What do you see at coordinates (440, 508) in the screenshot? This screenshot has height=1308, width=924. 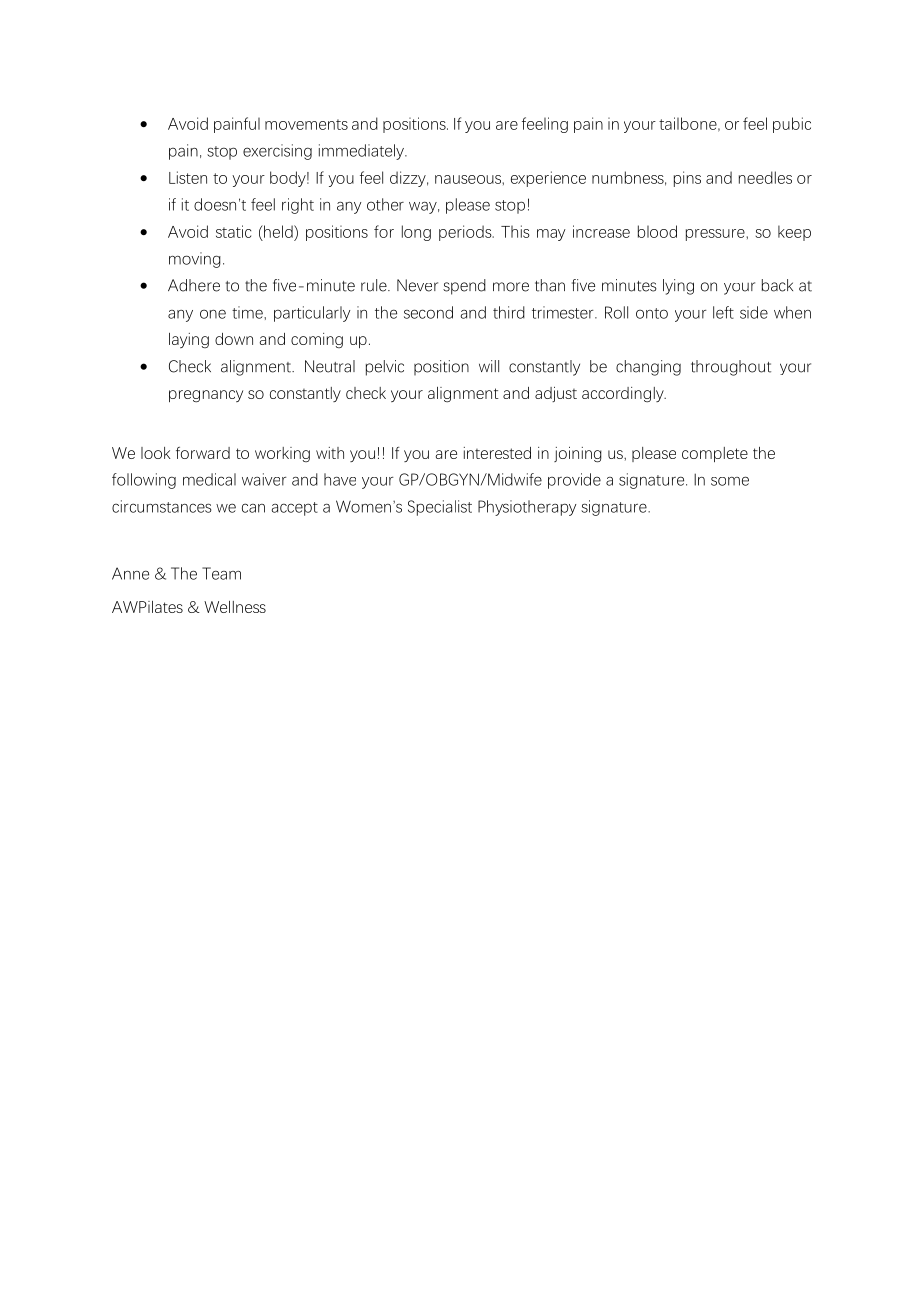 I see `Specialist` at bounding box center [440, 508].
